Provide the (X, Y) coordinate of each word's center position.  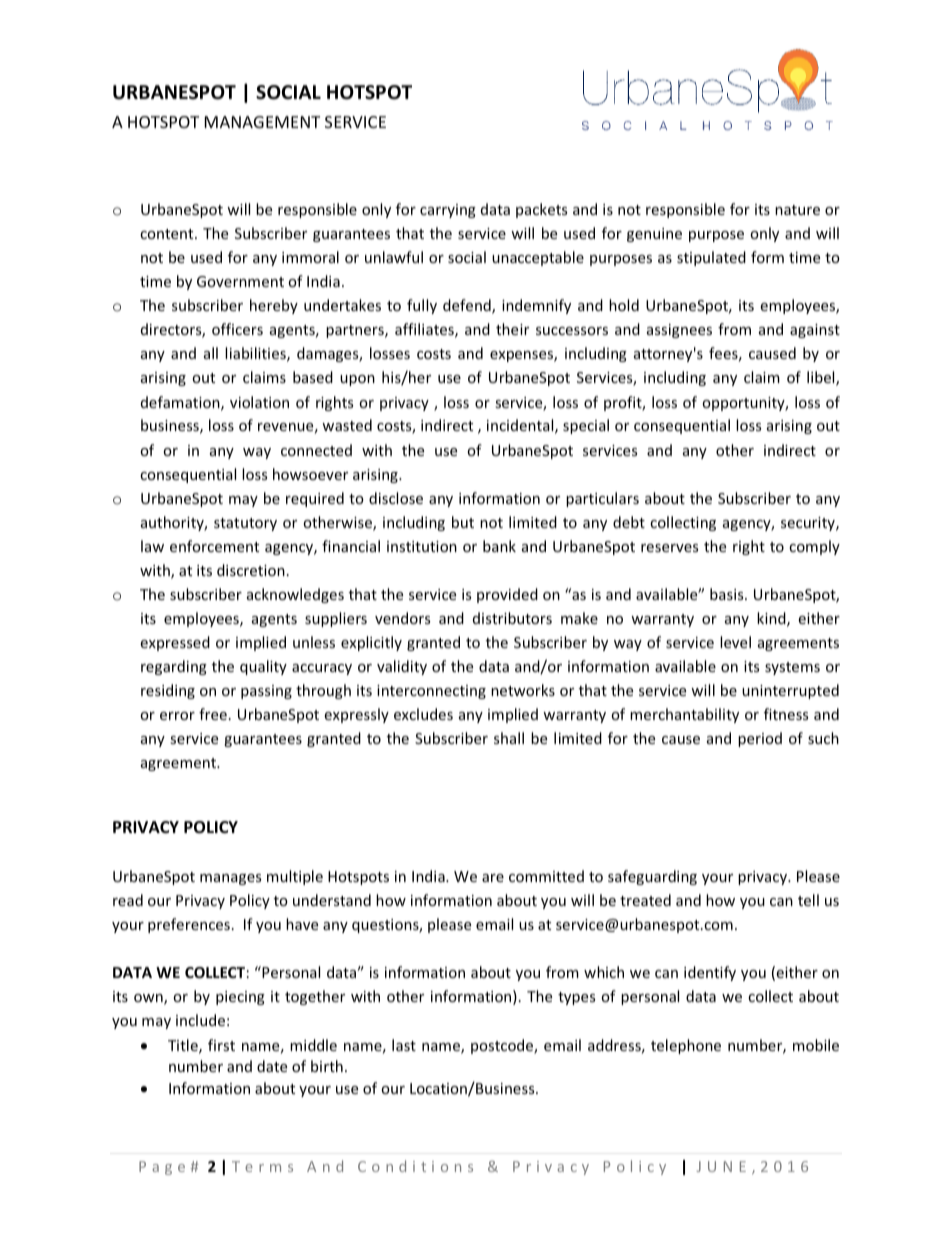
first (221, 1045)
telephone (686, 1046)
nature (797, 210)
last (404, 1045)
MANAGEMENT (262, 122)
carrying (448, 211)
